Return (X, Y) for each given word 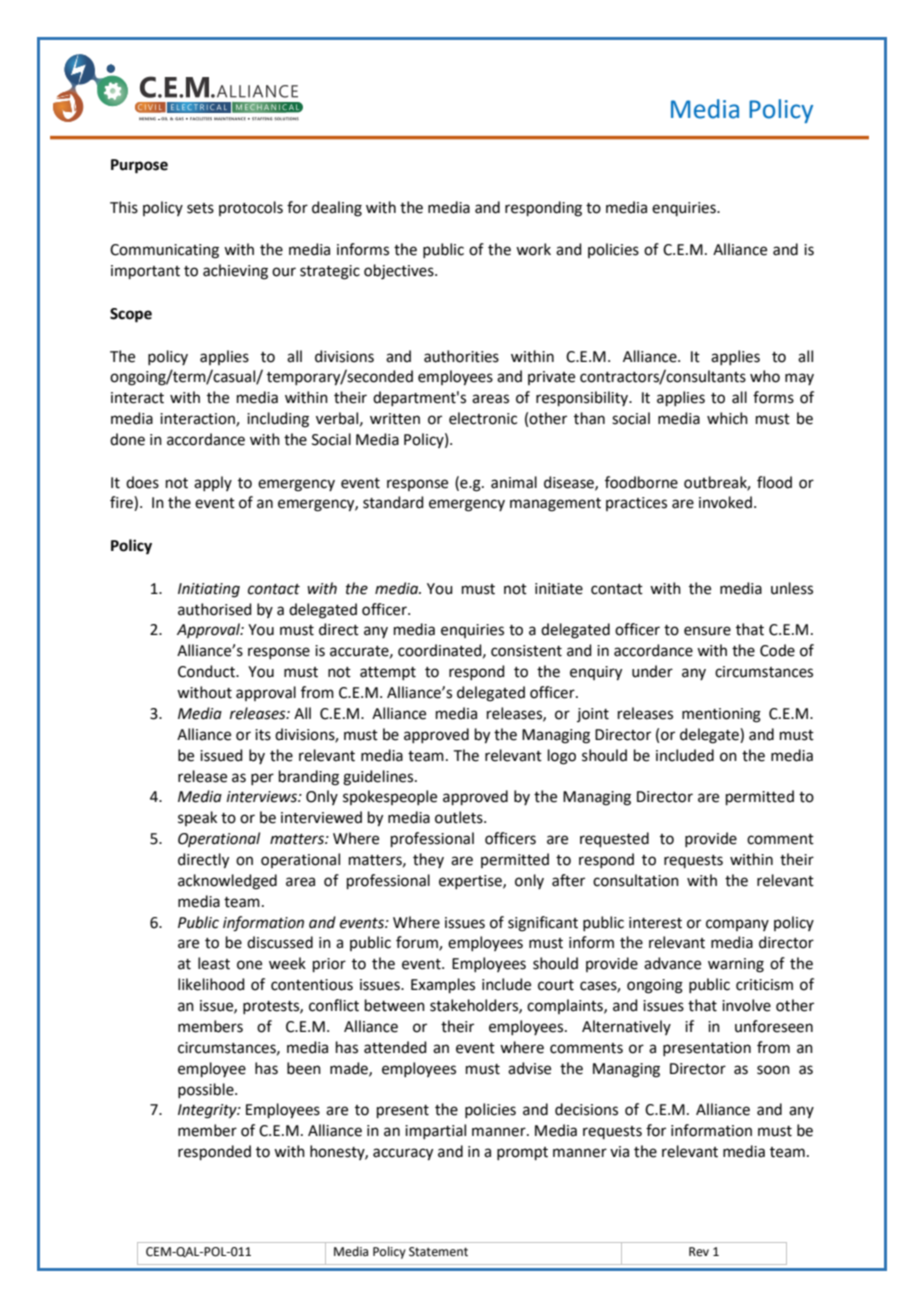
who (765, 376)
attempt (388, 673)
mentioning (721, 715)
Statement (438, 1252)
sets (200, 208)
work (533, 249)
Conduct (207, 671)
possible (207, 1090)
